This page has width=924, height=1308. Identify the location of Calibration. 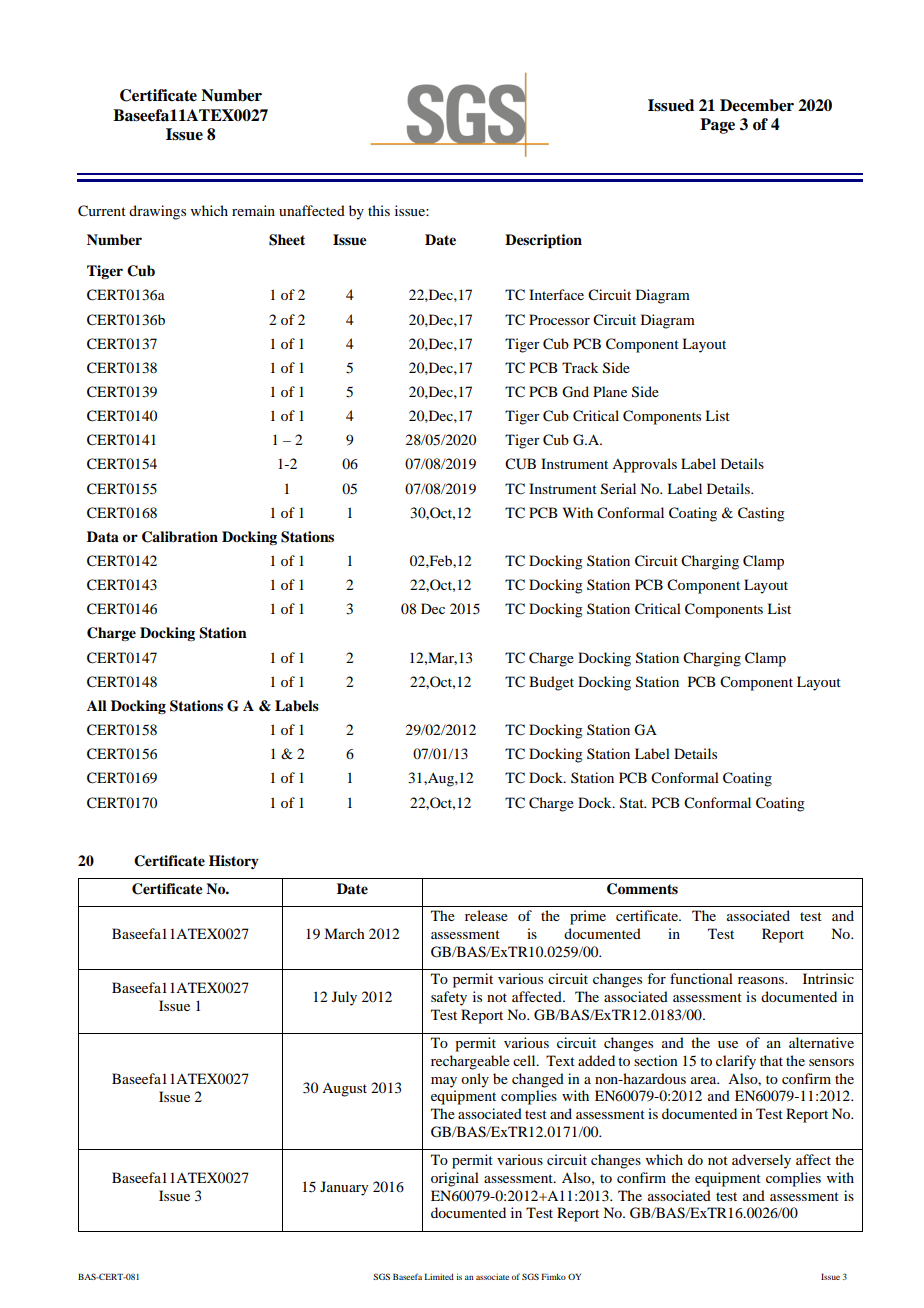
(180, 537).
